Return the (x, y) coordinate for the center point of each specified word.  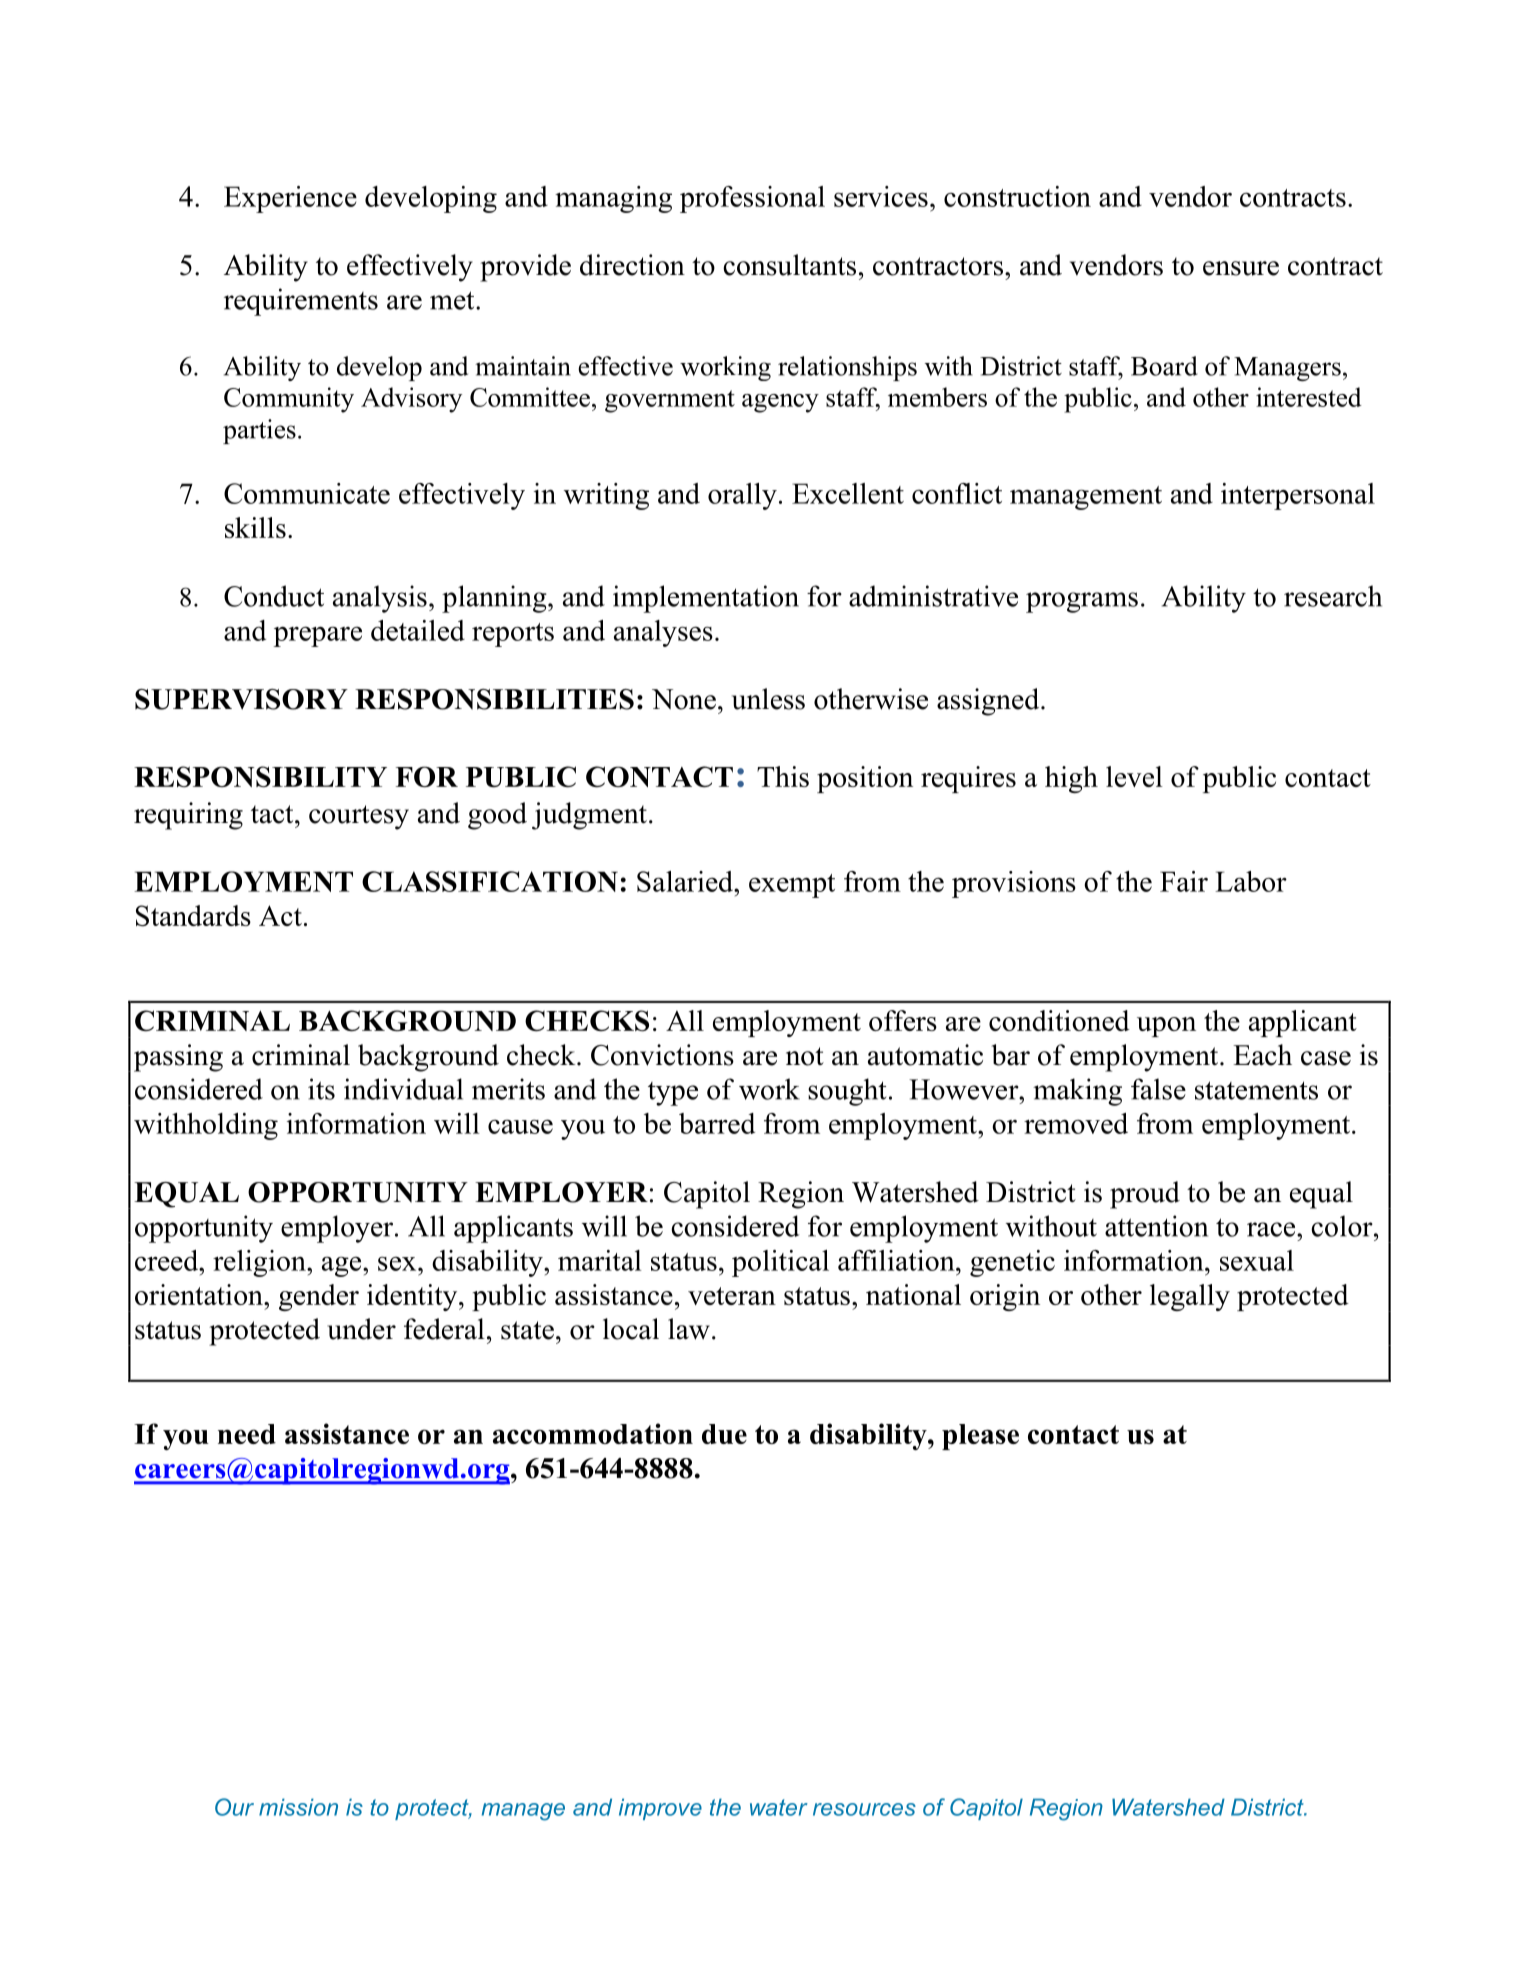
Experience (290, 199)
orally (742, 496)
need (247, 1434)
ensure (1241, 268)
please (980, 1437)
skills (255, 527)
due (724, 1434)
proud (1145, 1195)
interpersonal (1298, 496)
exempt (792, 886)
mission (298, 1807)
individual (403, 1089)
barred (717, 1123)
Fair (1184, 881)
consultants (789, 265)
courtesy (359, 817)
